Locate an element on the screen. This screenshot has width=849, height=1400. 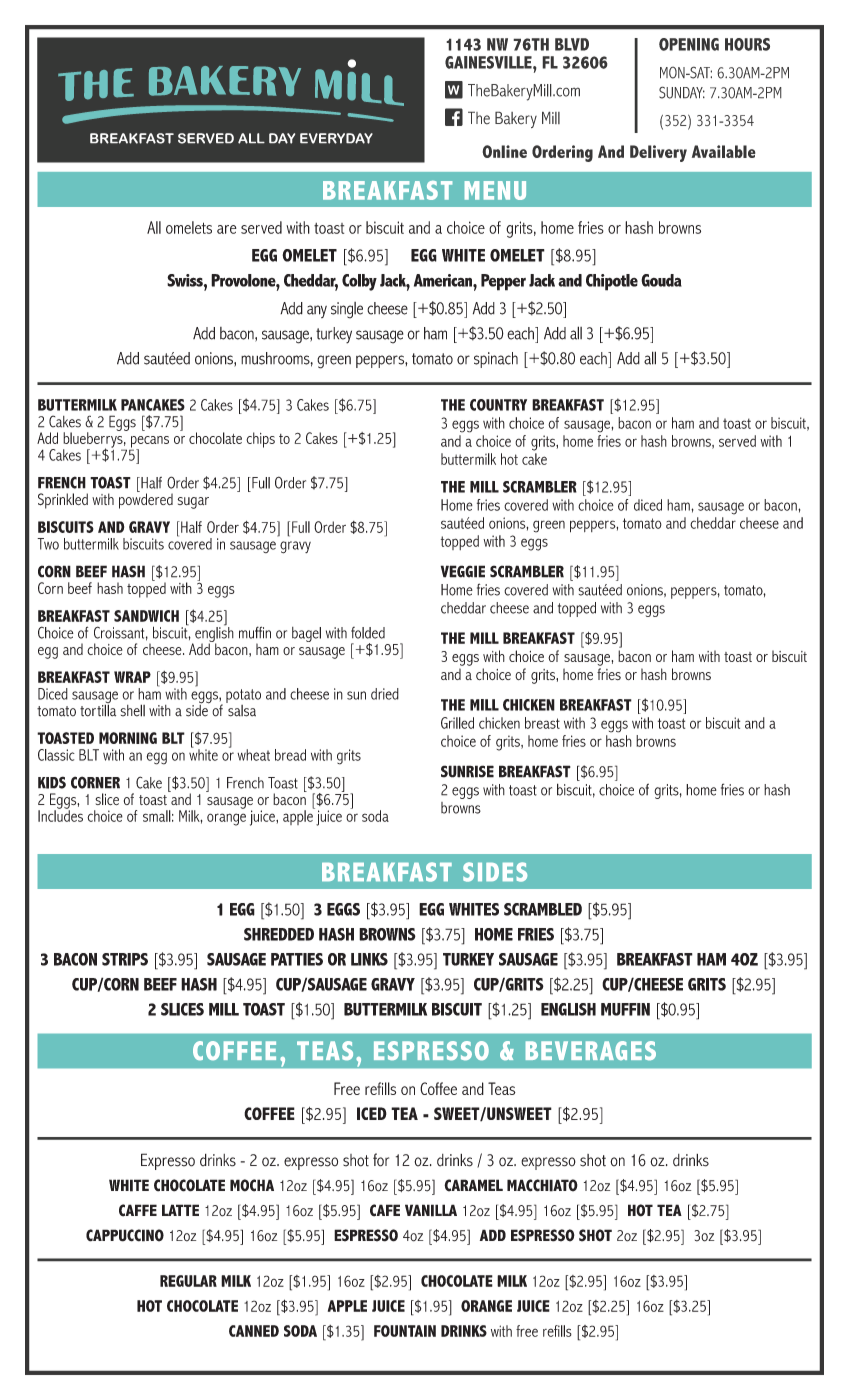
MACCHIATO is located at coordinates (542, 1185).
